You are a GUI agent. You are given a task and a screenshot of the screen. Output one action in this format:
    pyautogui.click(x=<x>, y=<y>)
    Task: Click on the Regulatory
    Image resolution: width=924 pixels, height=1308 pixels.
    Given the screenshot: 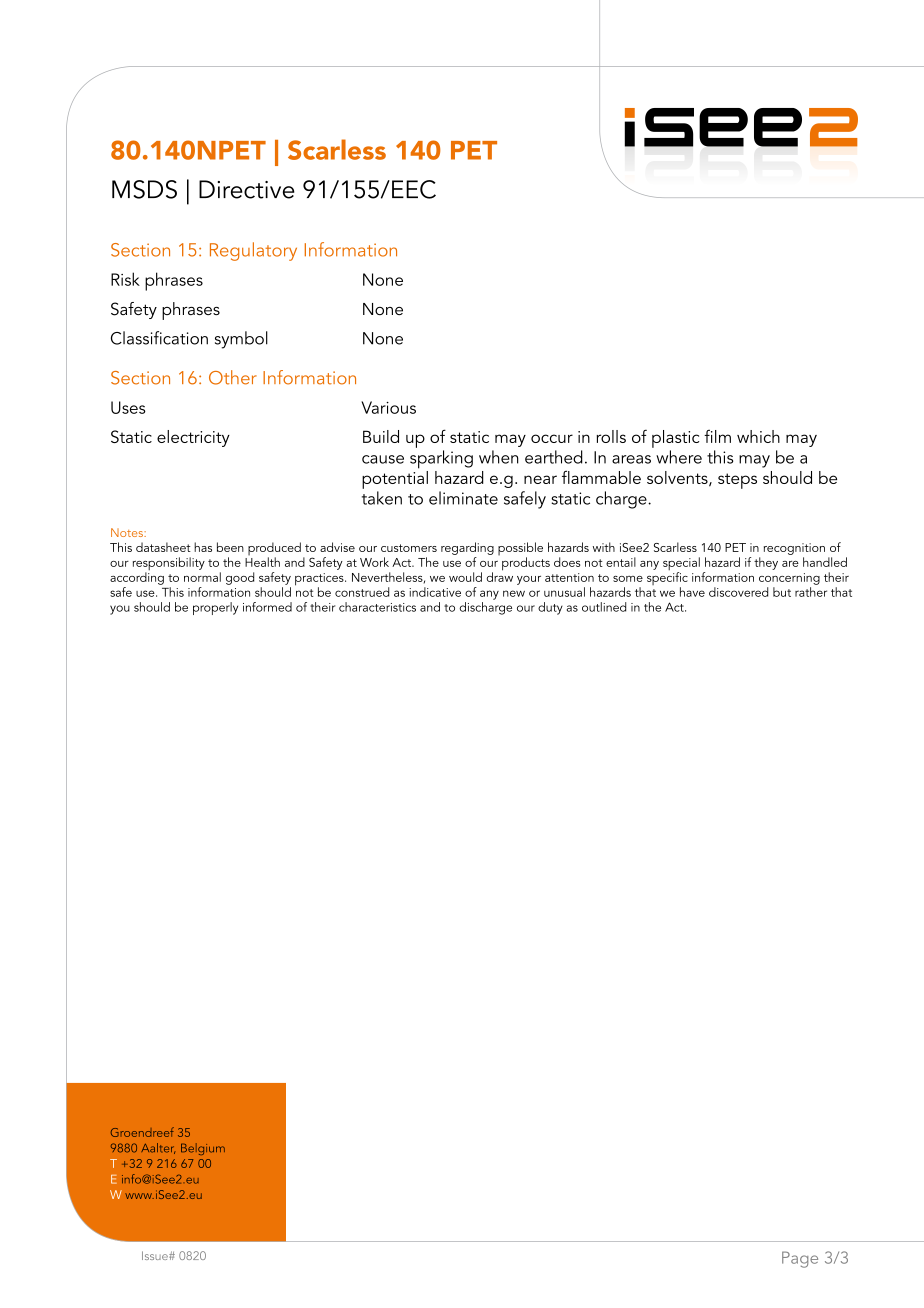 What is the action you would take?
    pyautogui.click(x=253, y=251)
